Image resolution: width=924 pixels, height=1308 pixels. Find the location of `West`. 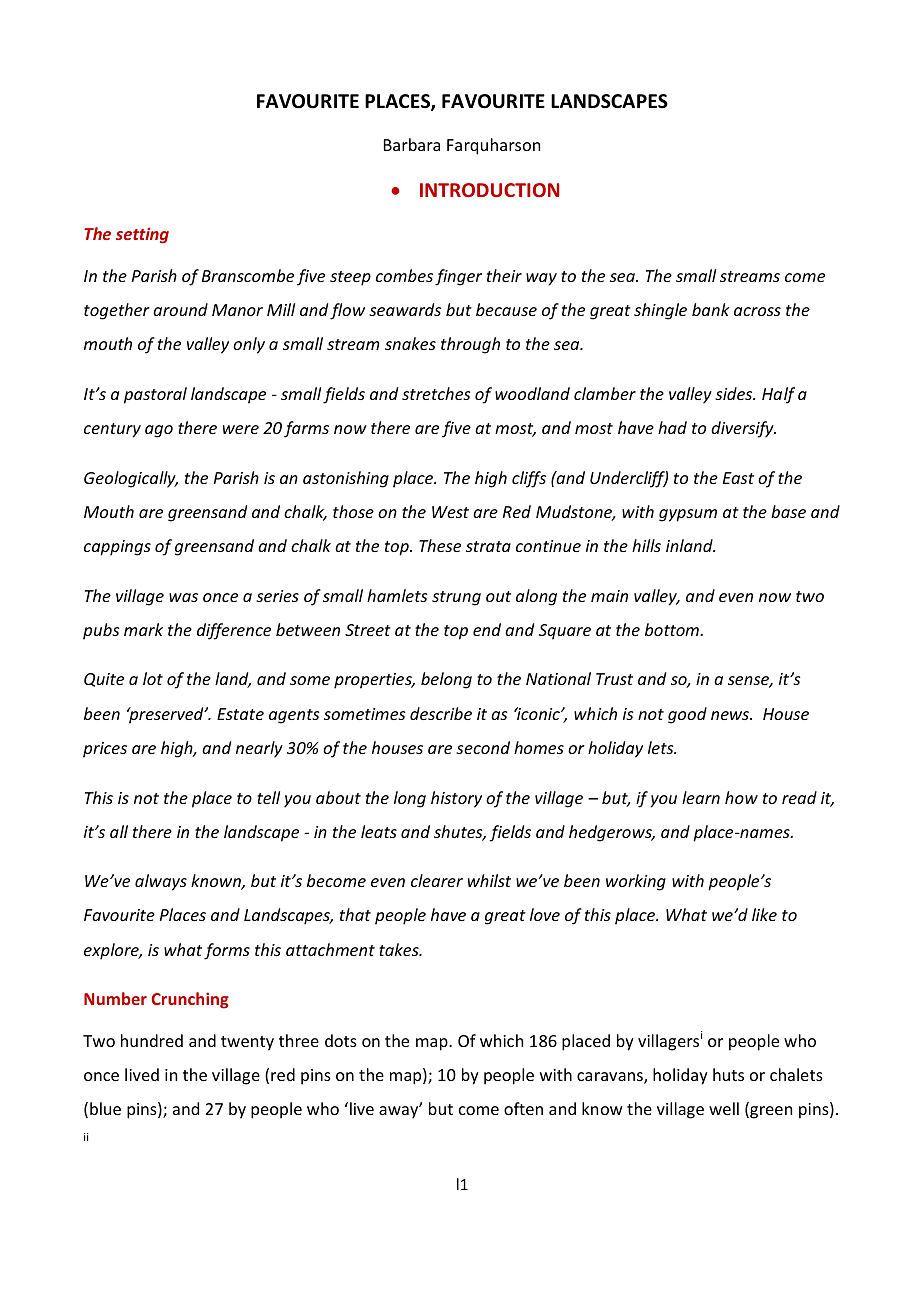

West is located at coordinates (450, 512).
